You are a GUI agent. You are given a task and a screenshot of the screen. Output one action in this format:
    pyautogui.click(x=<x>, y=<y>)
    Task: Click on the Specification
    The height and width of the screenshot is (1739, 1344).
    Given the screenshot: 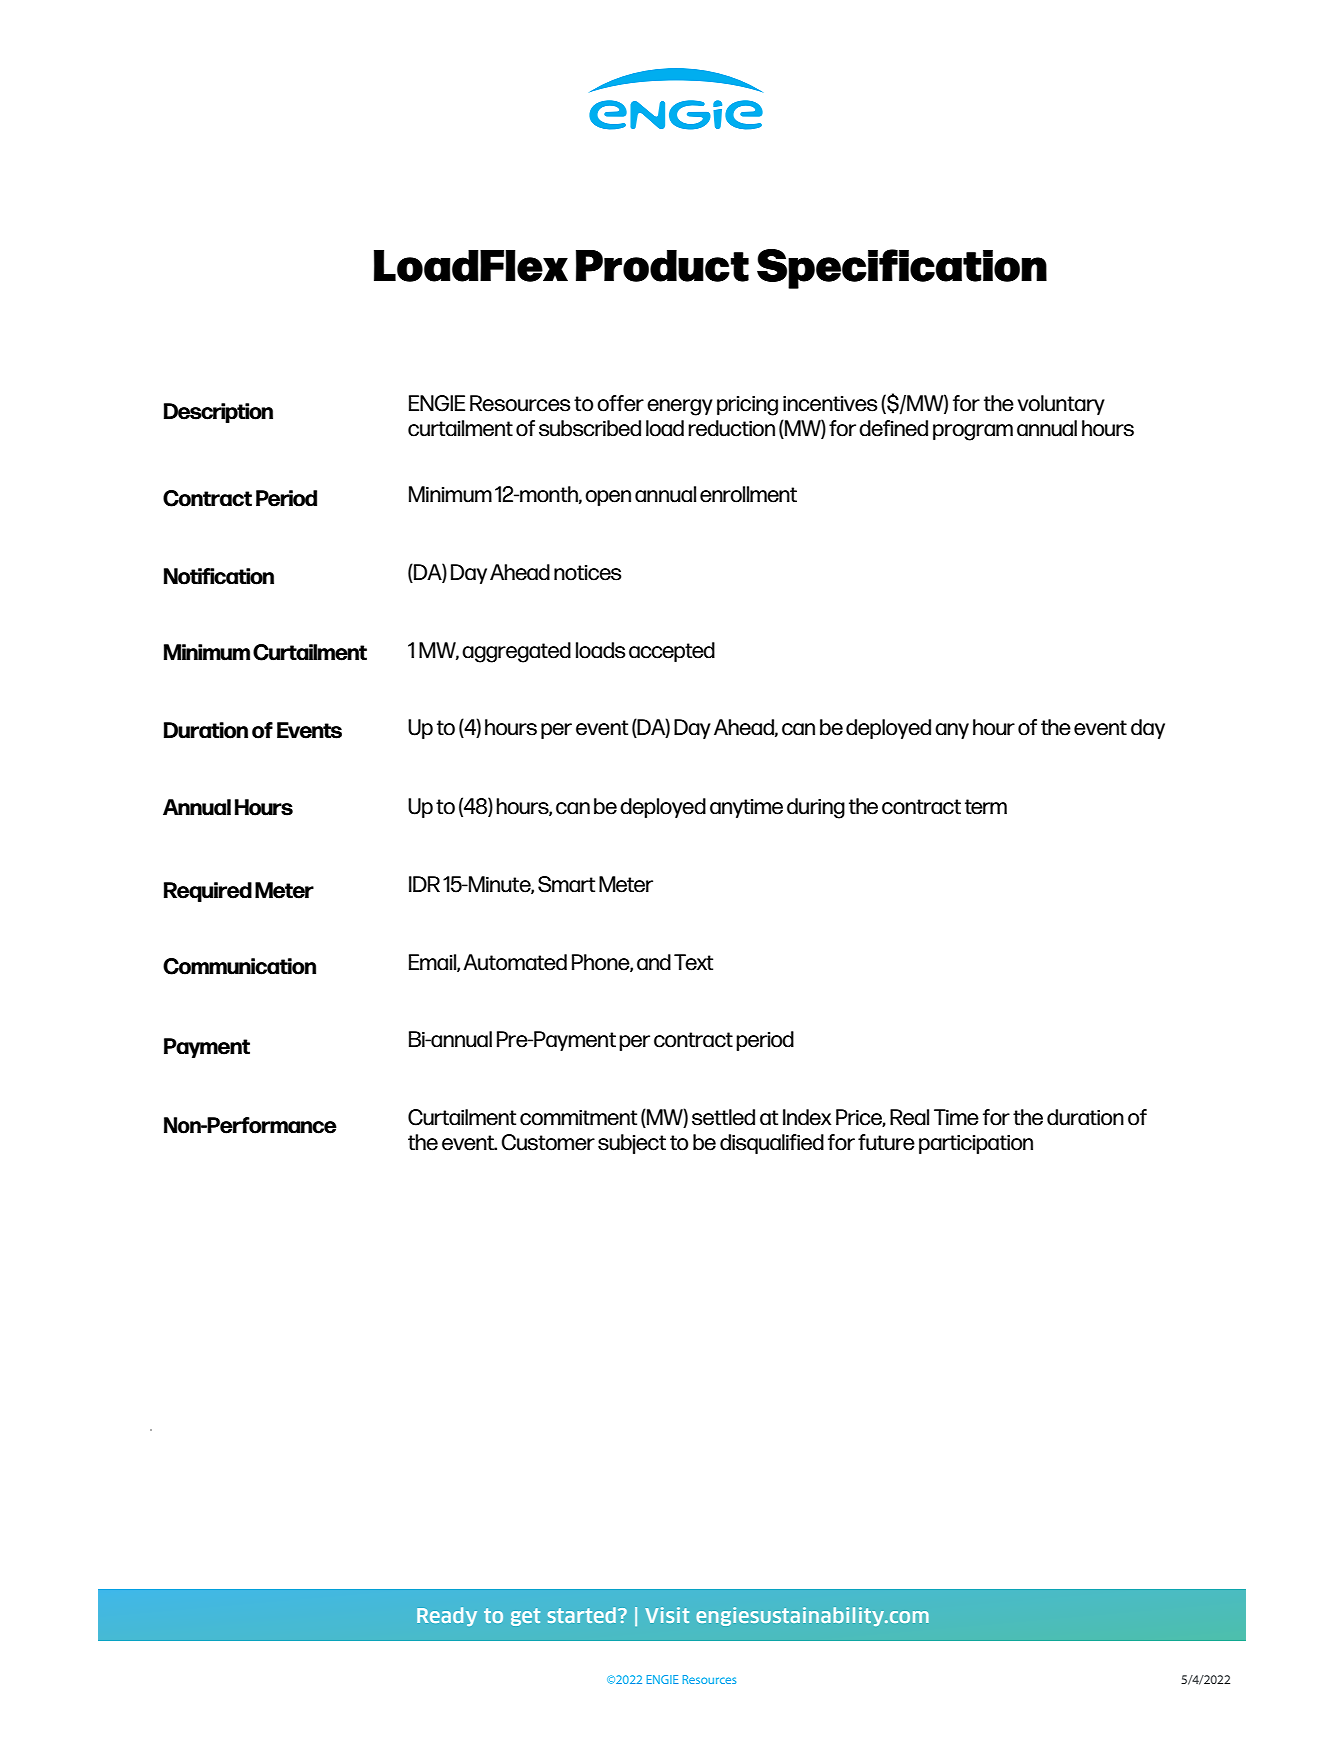 What is the action you would take?
    pyautogui.click(x=902, y=269)
